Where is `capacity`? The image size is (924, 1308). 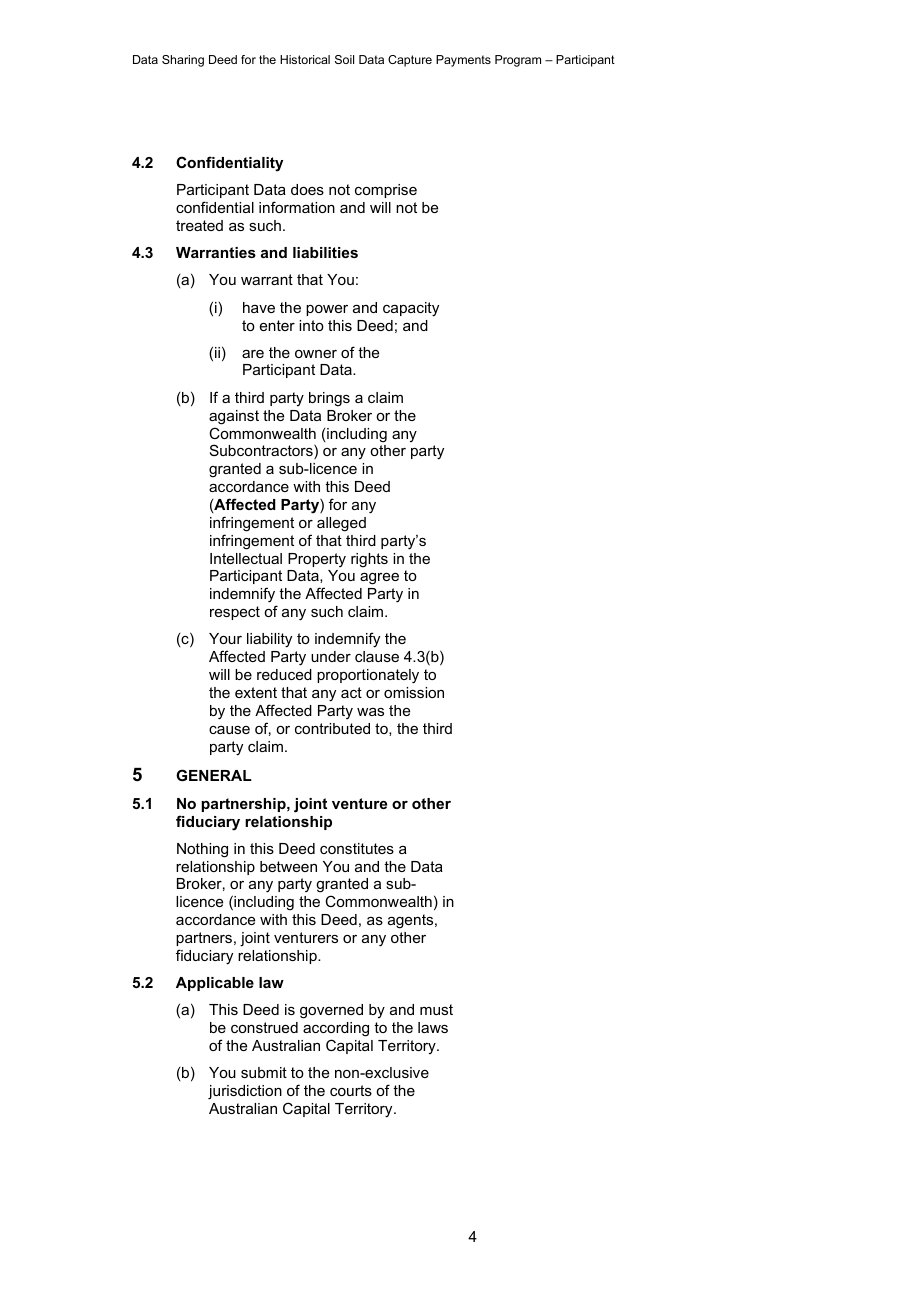 capacity is located at coordinates (411, 309).
